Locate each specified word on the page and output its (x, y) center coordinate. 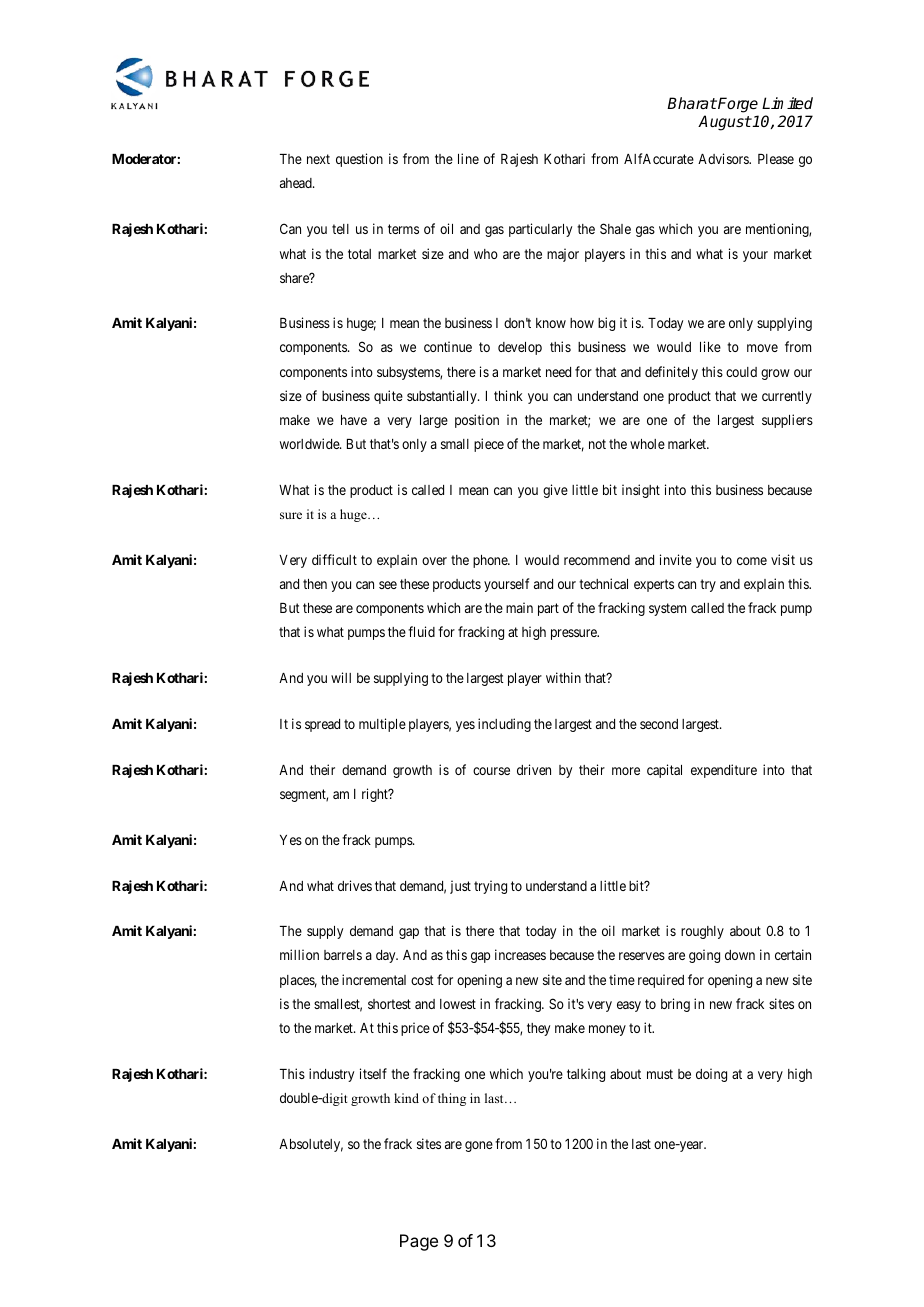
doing (711, 1075)
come (752, 561)
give (555, 491)
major (563, 255)
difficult (334, 559)
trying (490, 887)
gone (479, 1146)
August (724, 123)
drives (355, 885)
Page (419, 1242)
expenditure (724, 771)
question (359, 160)
